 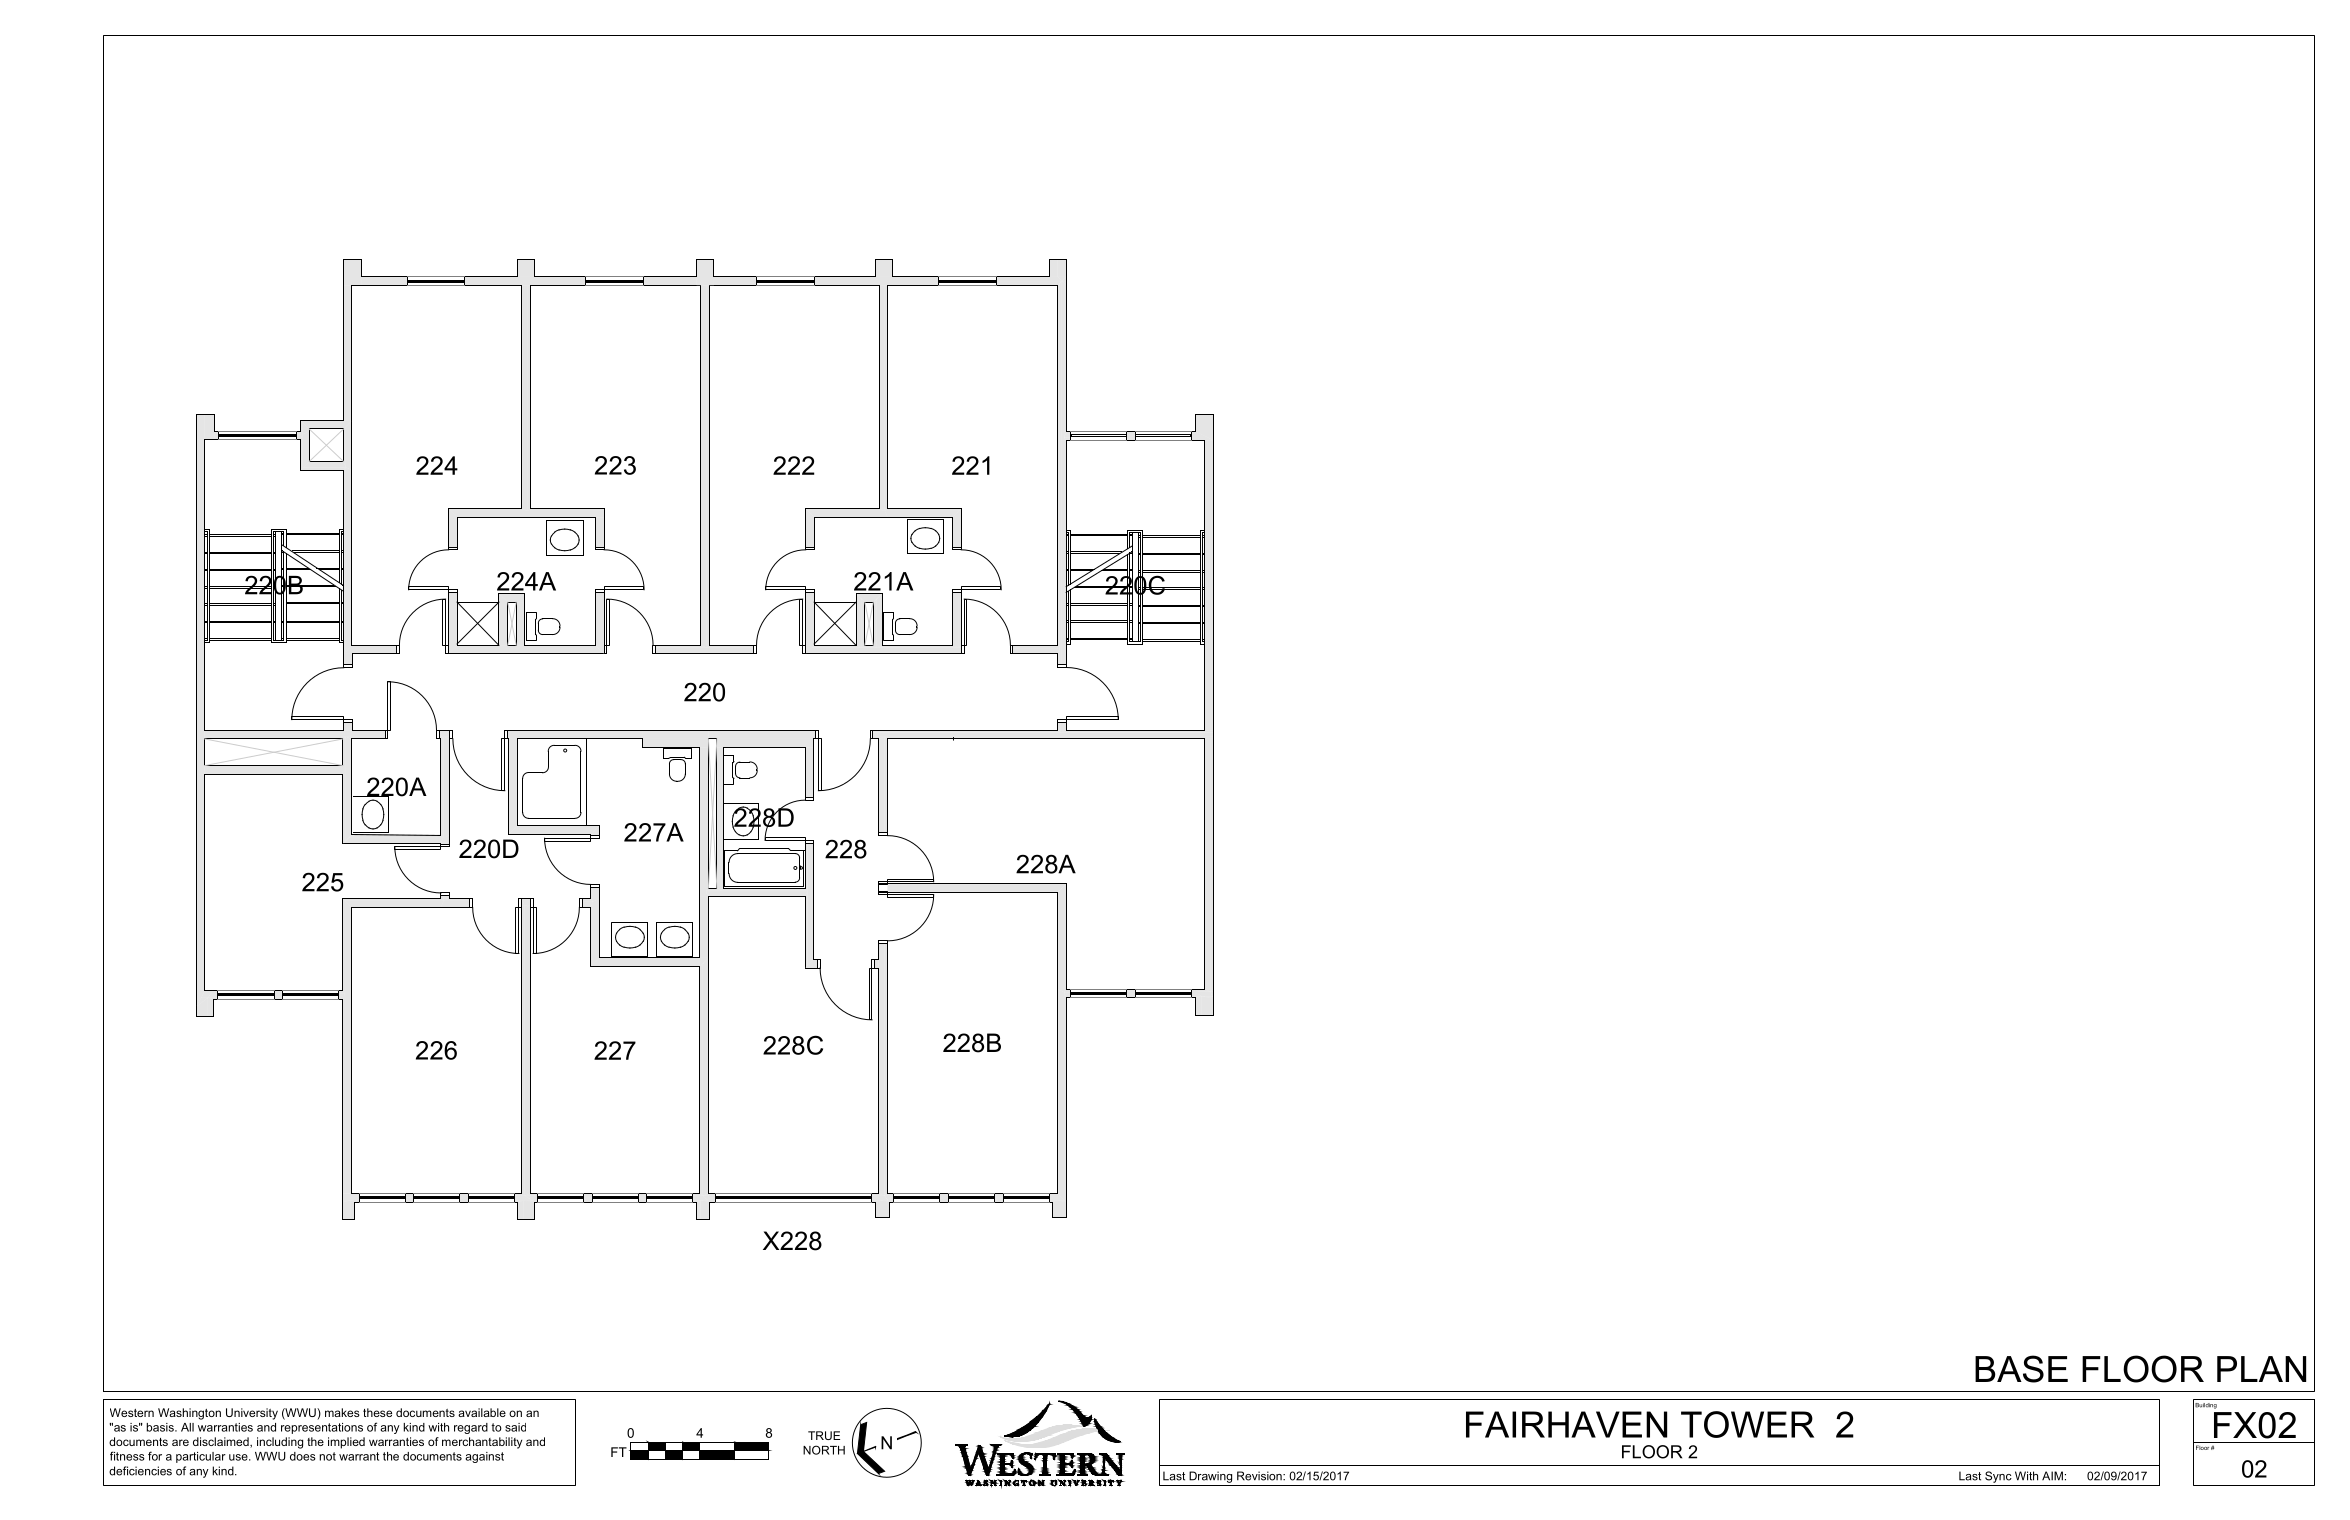 I want to click on Revision, so click(x=1260, y=1476).
